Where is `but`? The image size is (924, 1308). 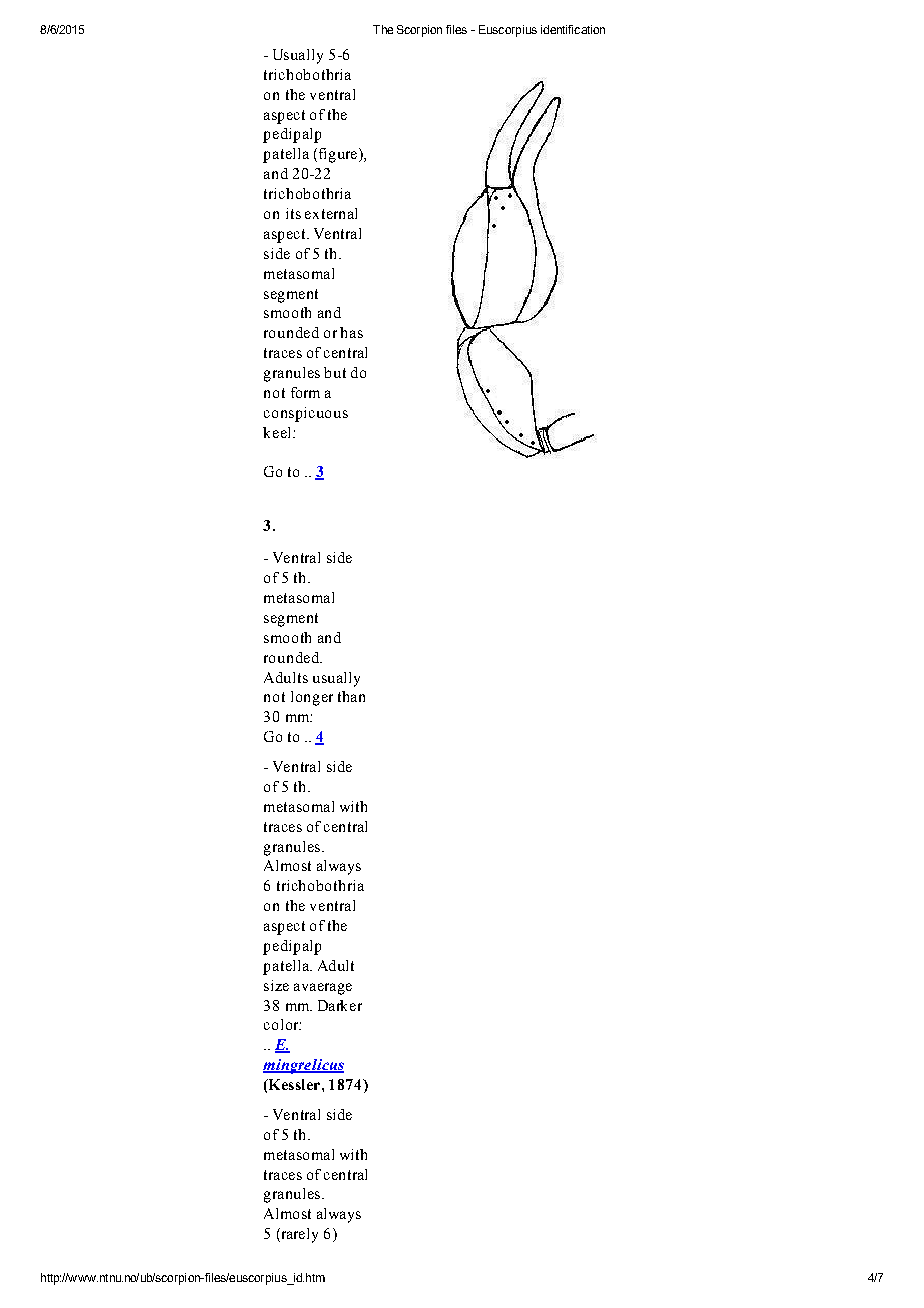
but is located at coordinates (335, 372).
